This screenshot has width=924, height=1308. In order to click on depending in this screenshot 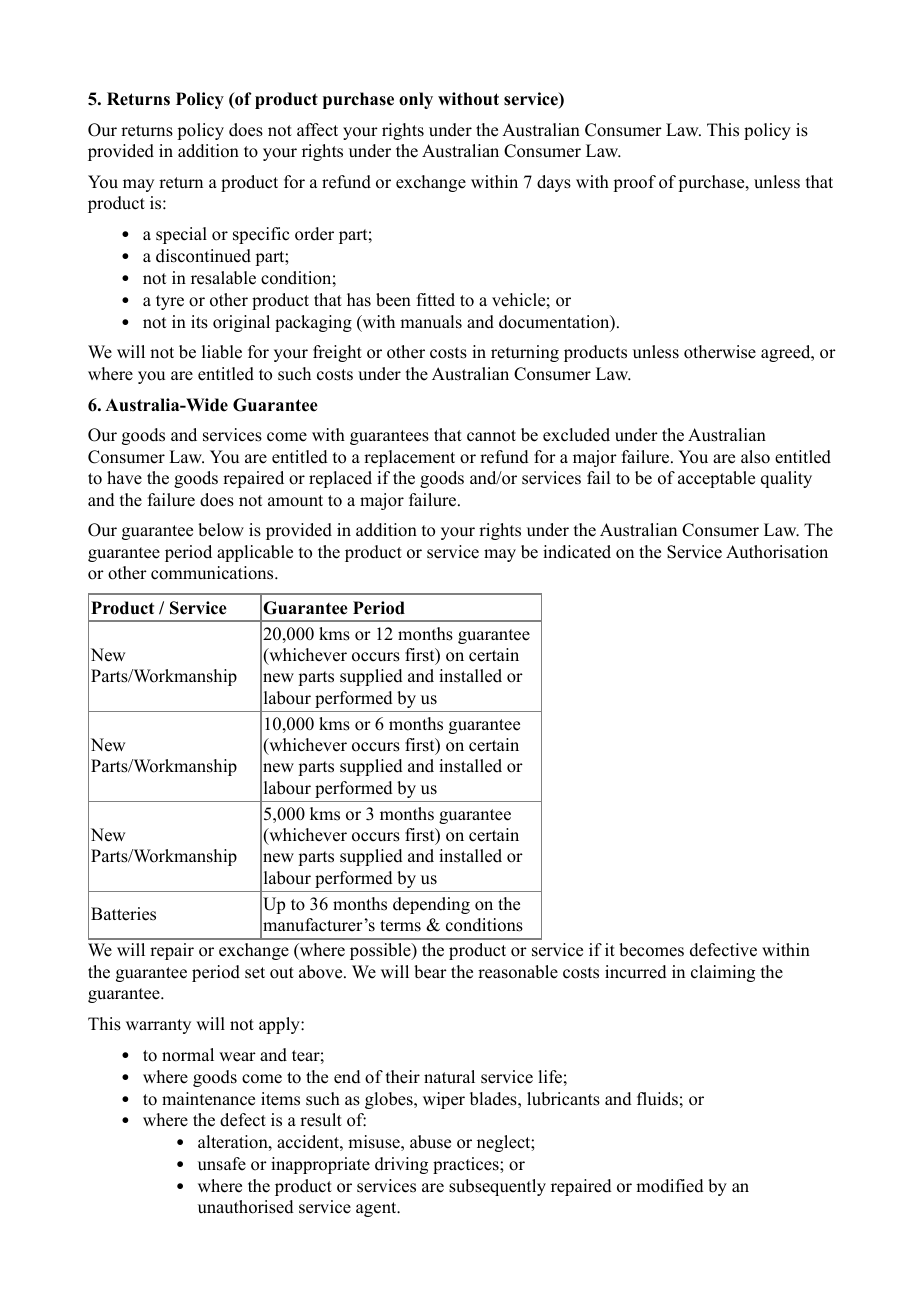, I will do `click(431, 905)`.
